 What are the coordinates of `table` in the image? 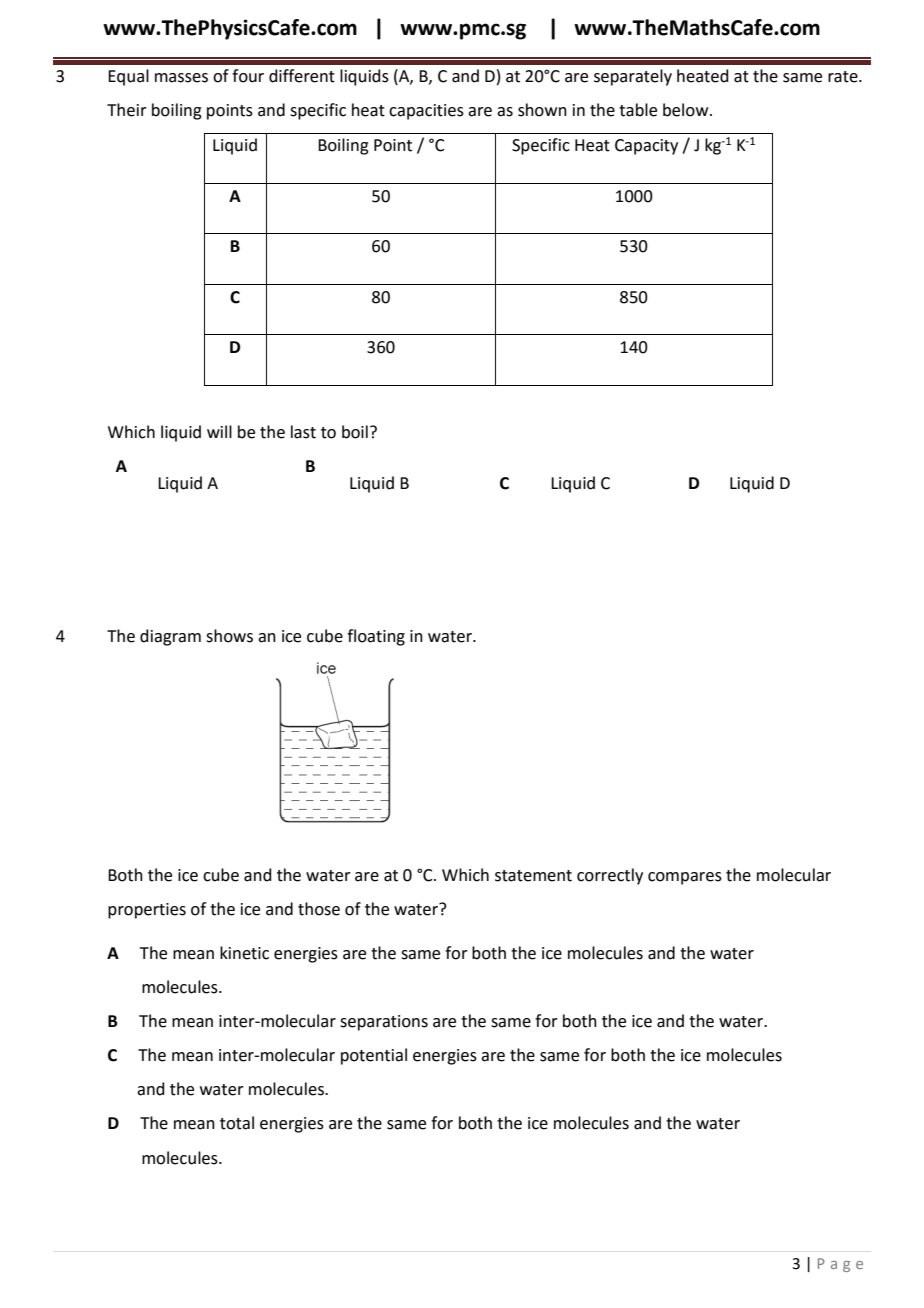 It's located at (638, 110).
